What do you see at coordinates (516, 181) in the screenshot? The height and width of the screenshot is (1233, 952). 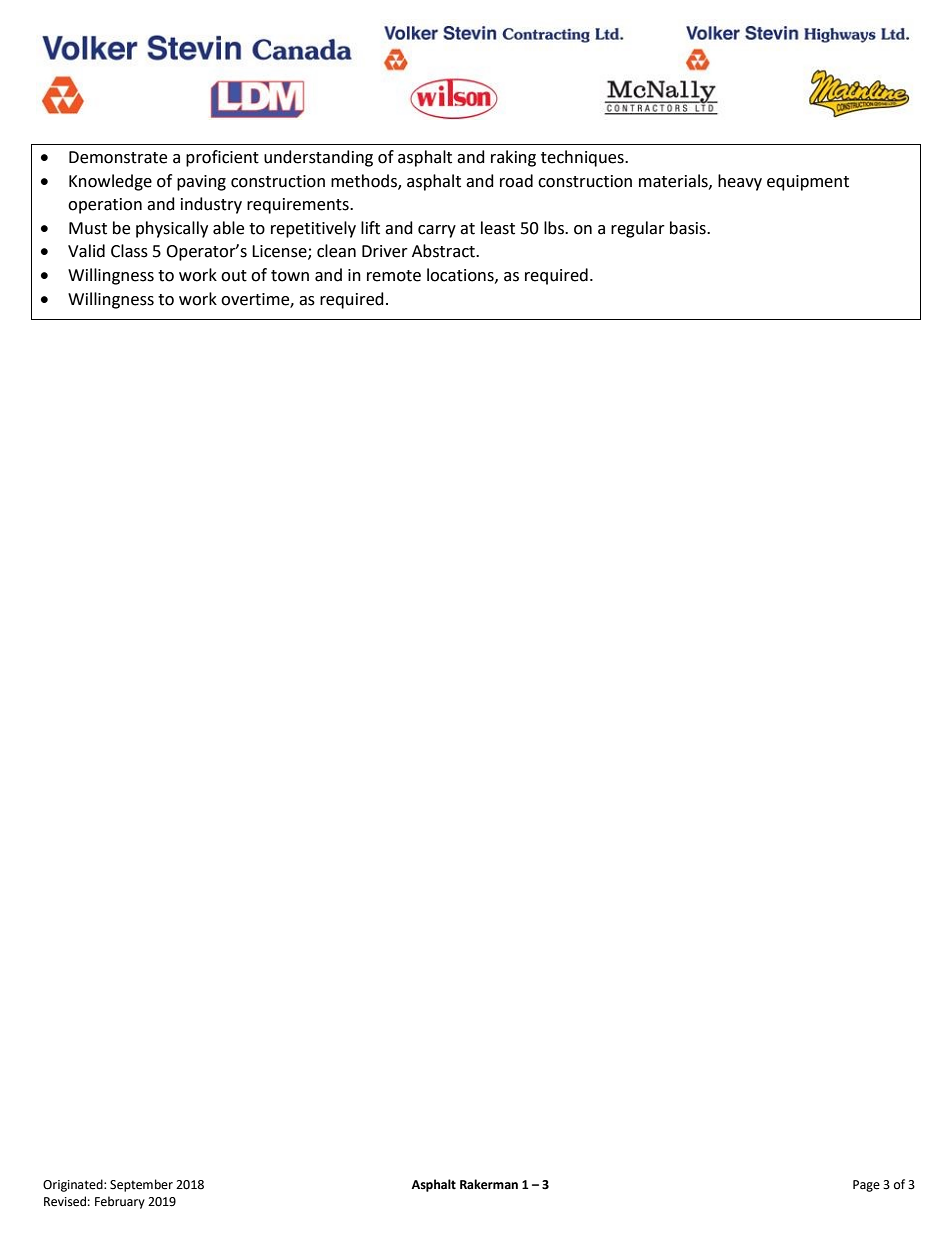 I see `road` at bounding box center [516, 181].
